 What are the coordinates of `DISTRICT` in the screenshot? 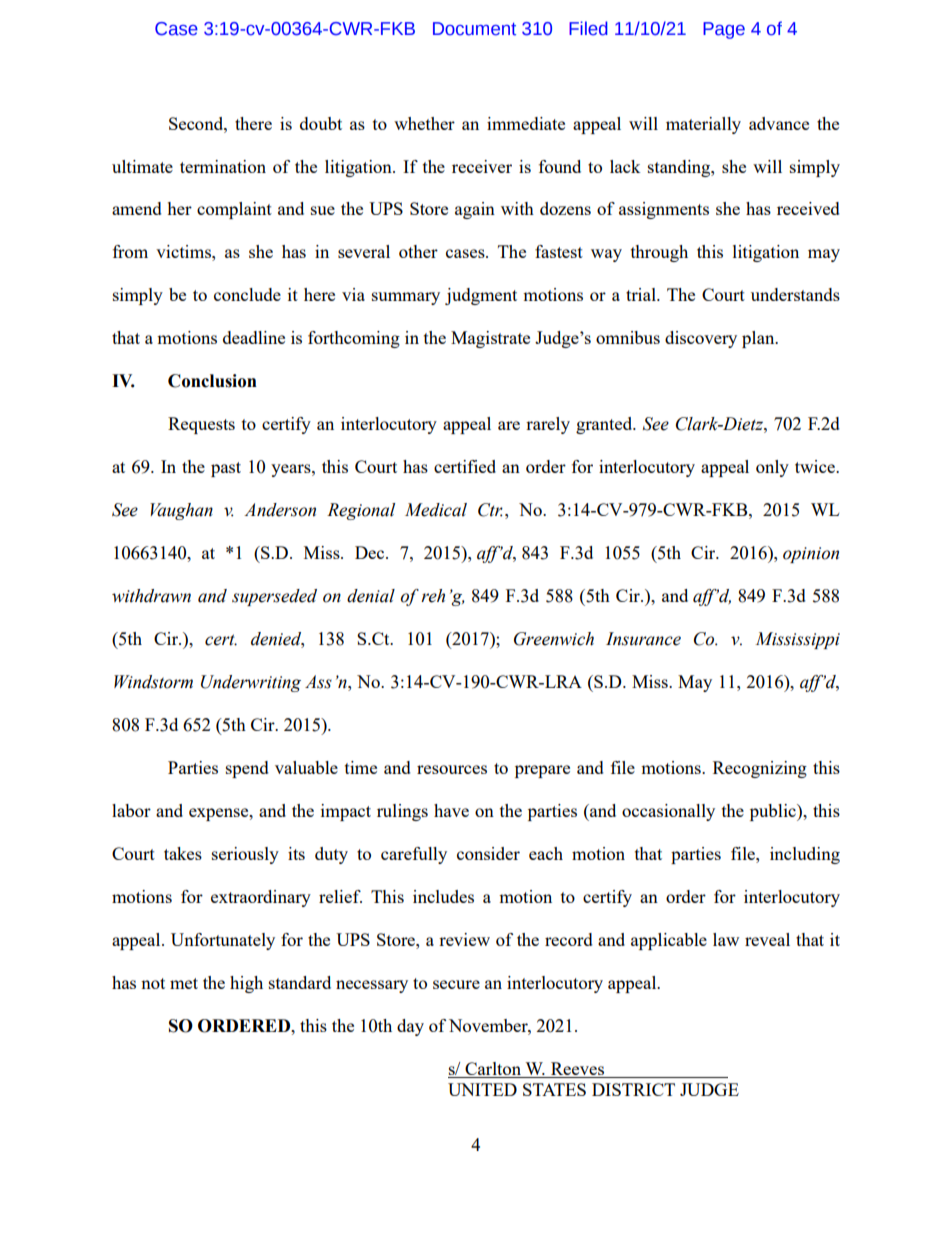 It's located at (633, 1089).
